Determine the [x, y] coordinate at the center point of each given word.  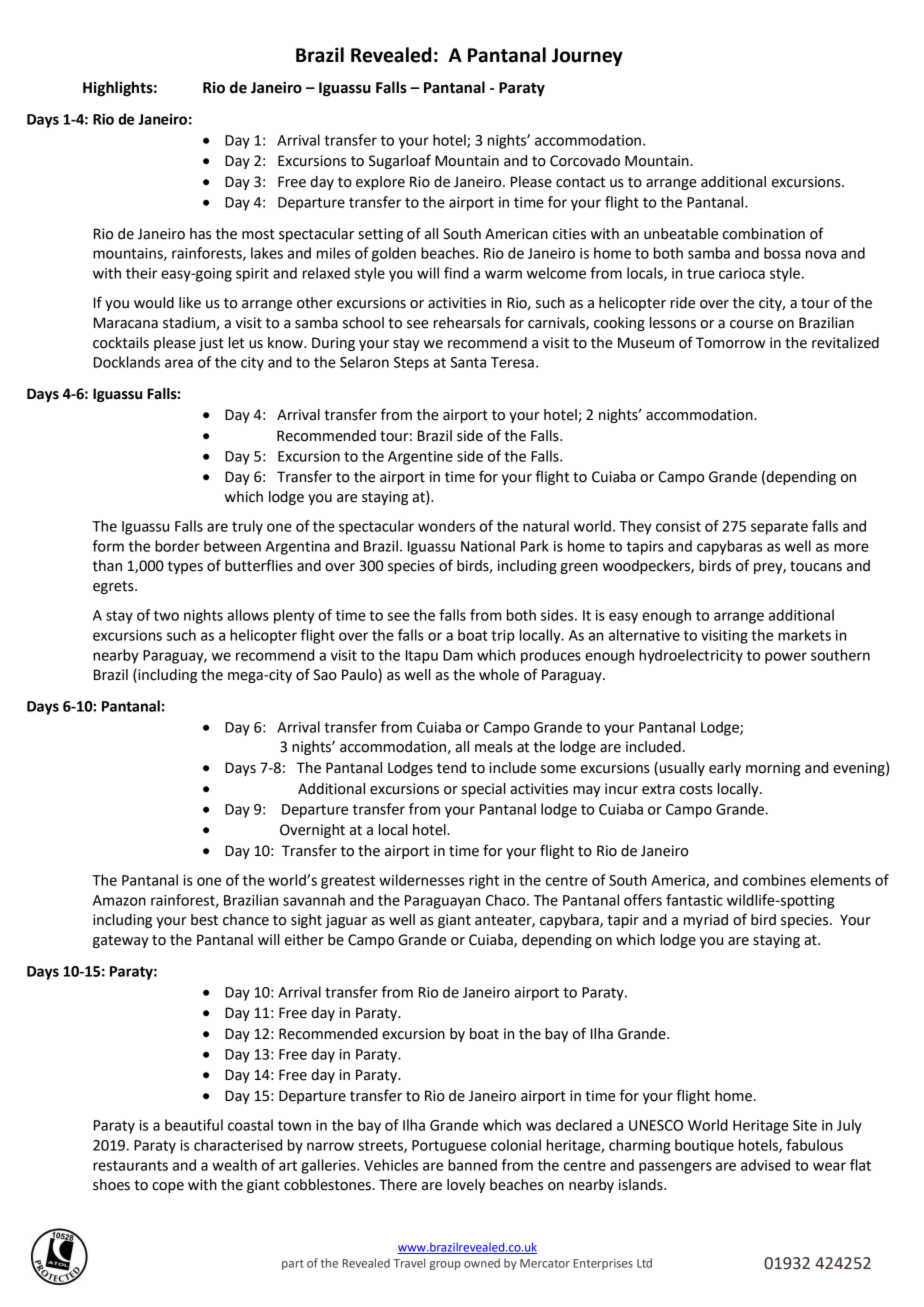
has [200, 234]
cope [168, 1187]
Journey [587, 57]
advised [765, 1165]
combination [764, 234]
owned [482, 1263]
